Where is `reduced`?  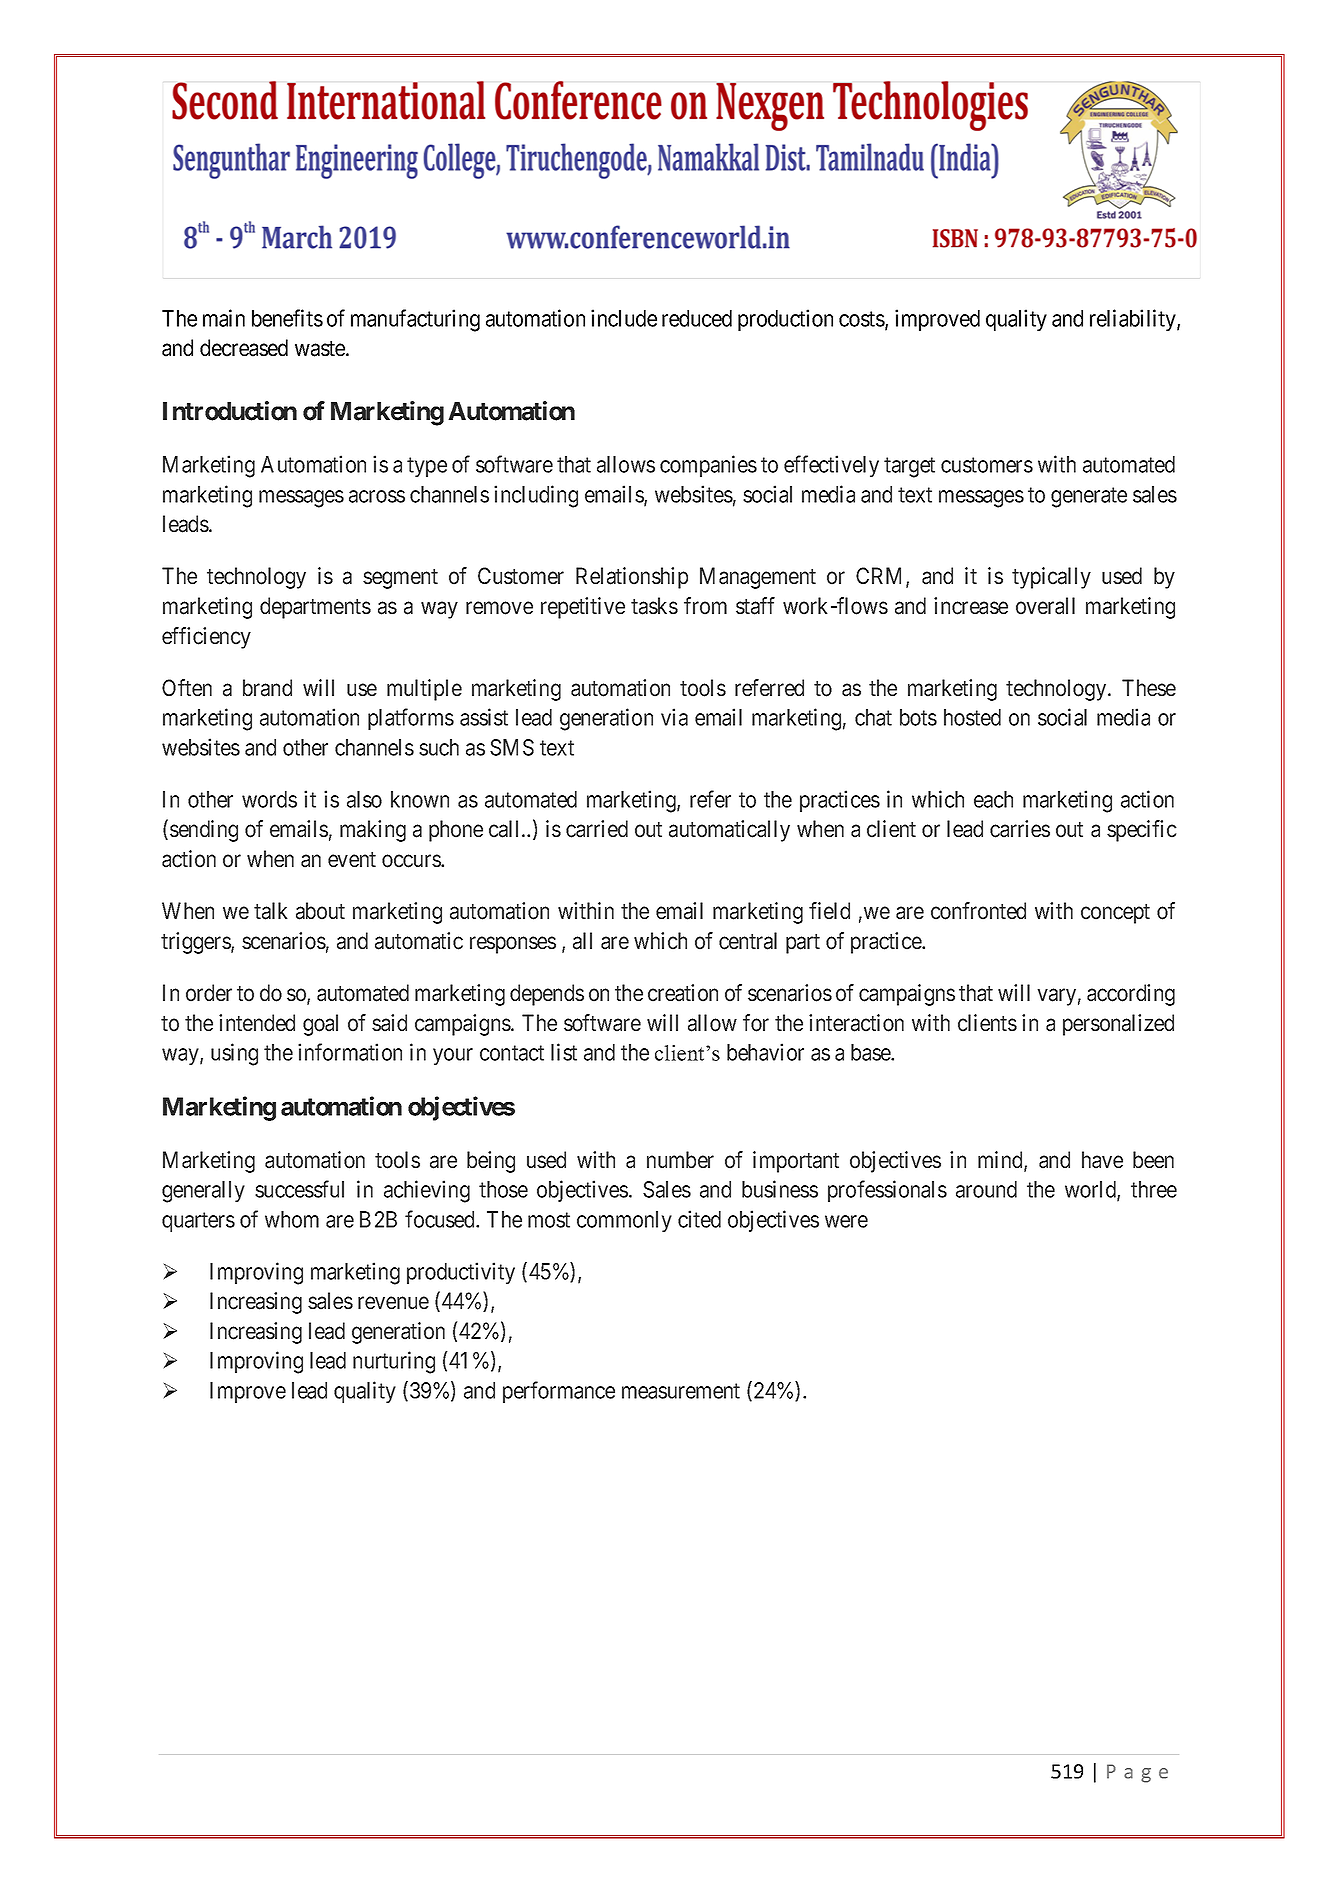 reduced is located at coordinates (697, 318).
